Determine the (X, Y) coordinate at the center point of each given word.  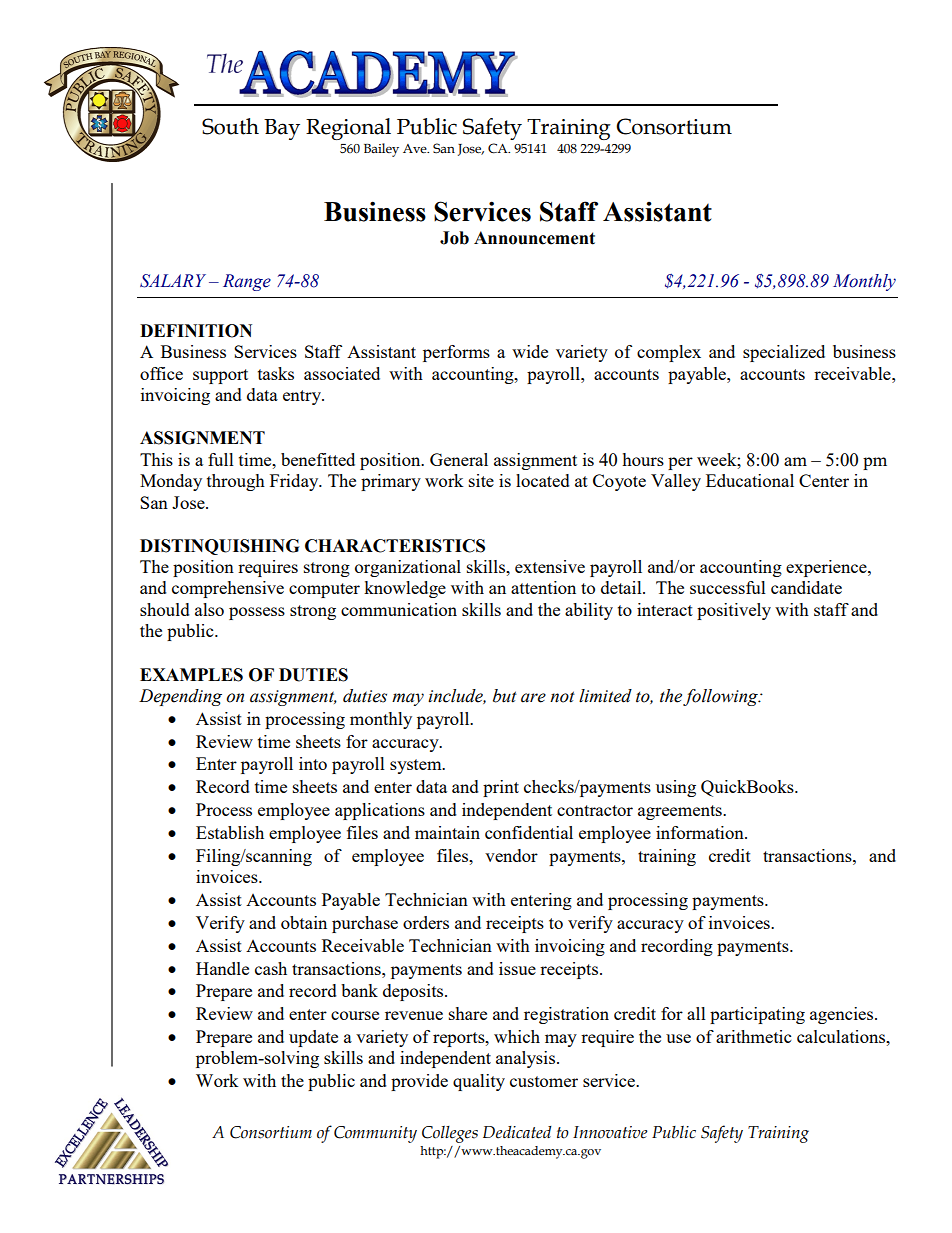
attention (543, 587)
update (313, 1038)
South (230, 126)
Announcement (534, 238)
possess (257, 613)
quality (479, 1082)
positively (734, 611)
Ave (416, 149)
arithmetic (753, 1036)
